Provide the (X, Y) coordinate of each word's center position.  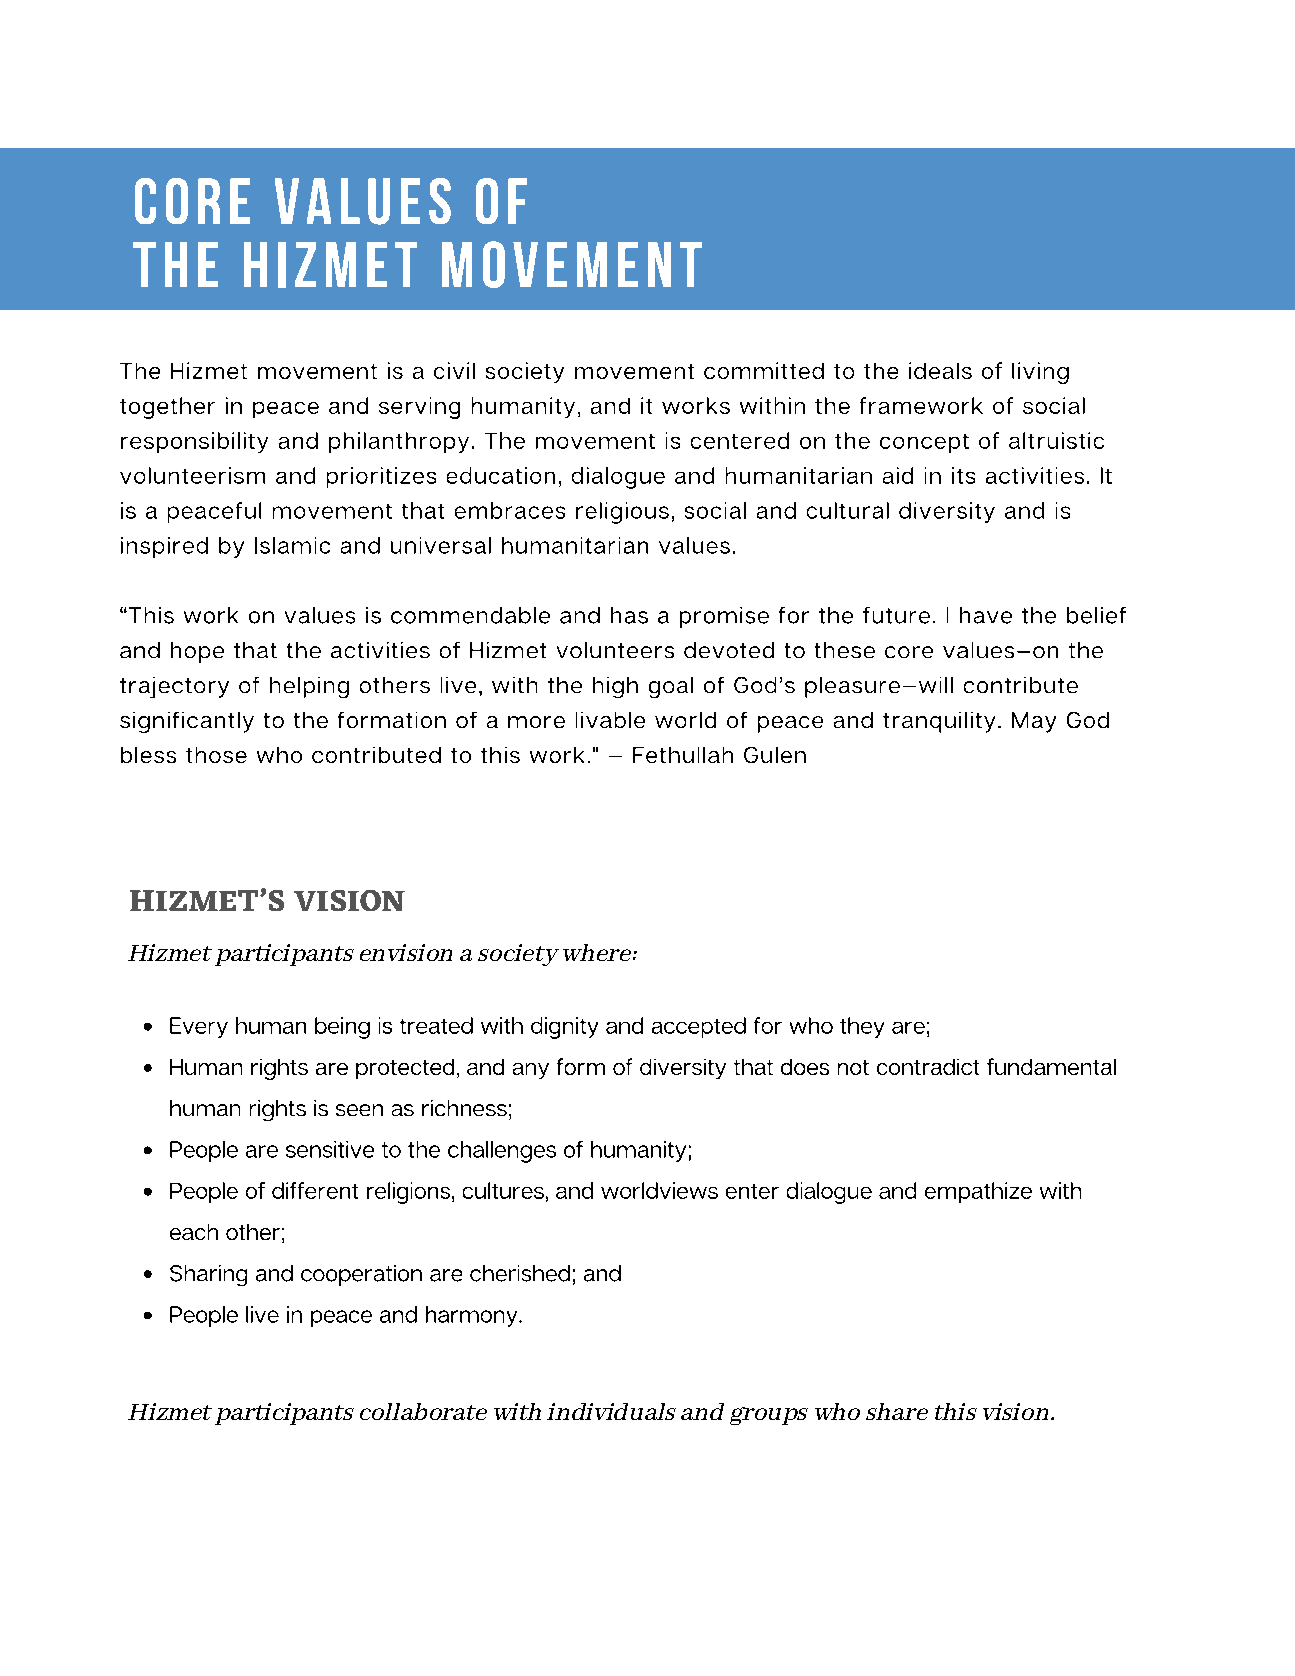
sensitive (330, 1149)
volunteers (615, 650)
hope (197, 652)
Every (199, 1027)
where (598, 952)
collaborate (423, 1411)
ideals (940, 370)
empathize (978, 1192)
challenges (502, 1152)
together (167, 408)
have (986, 615)
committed (764, 370)
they (862, 1027)
